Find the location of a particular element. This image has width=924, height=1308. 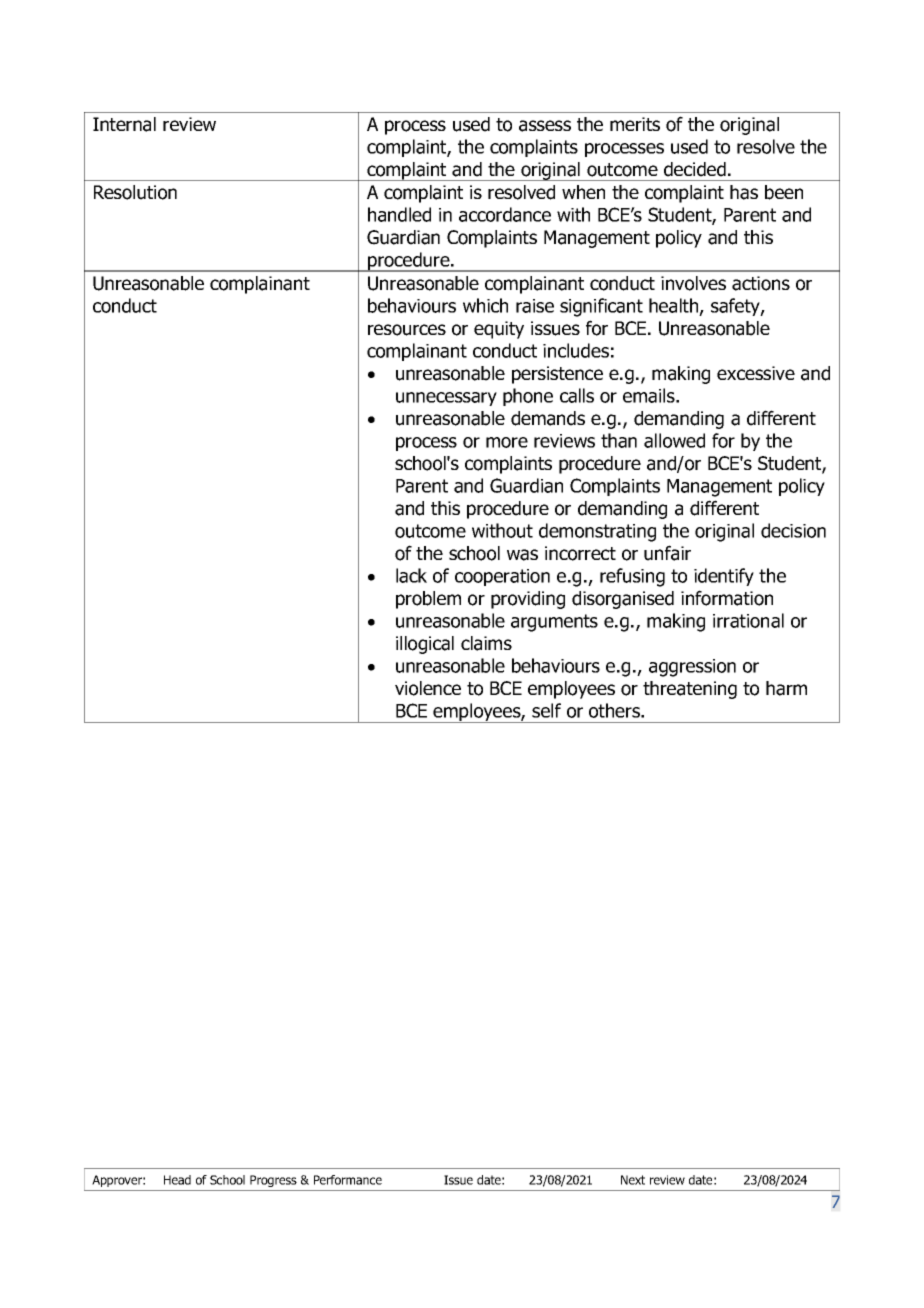

violence is located at coordinates (428, 688).
